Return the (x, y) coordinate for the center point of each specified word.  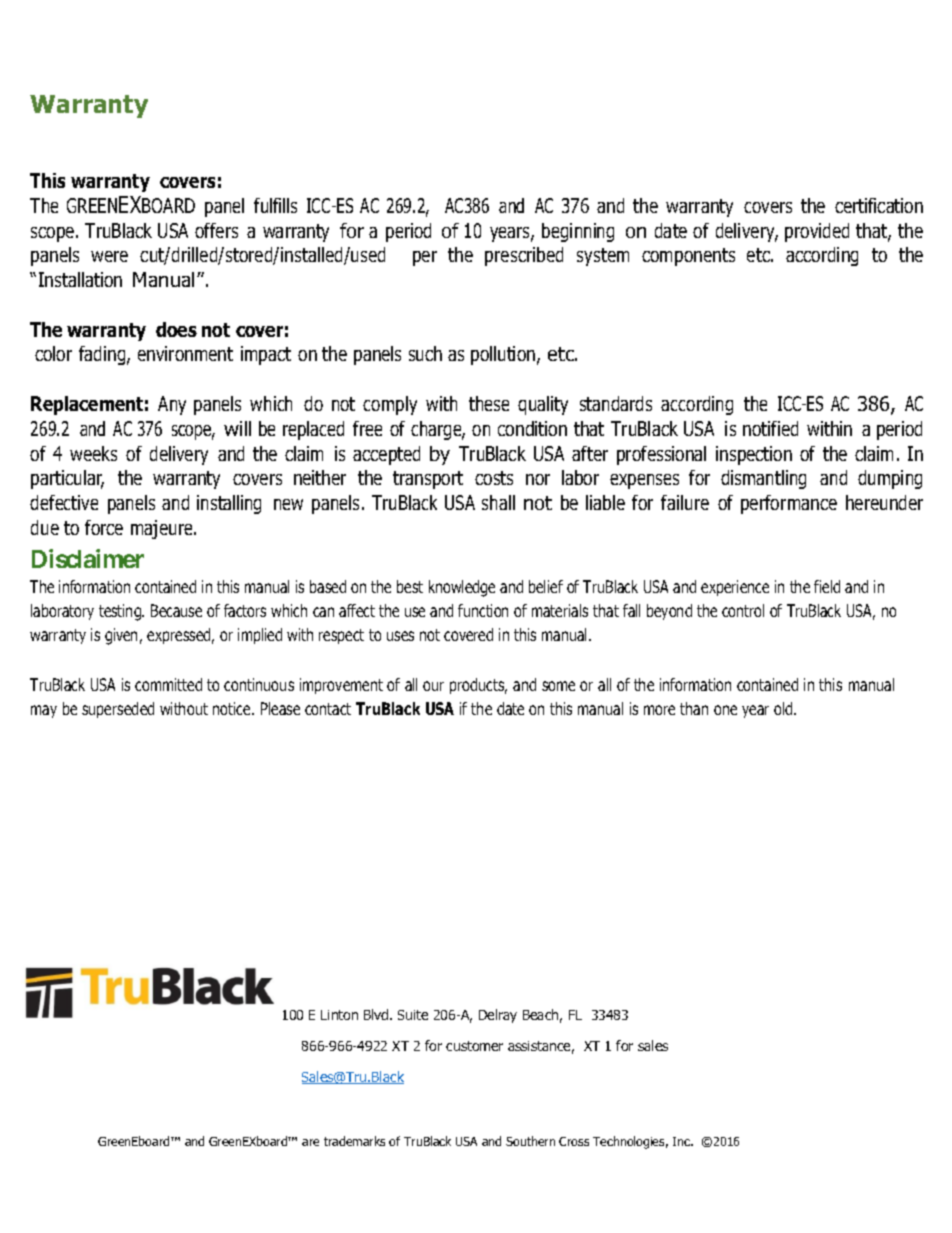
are (310, 1142)
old (784, 708)
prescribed (524, 256)
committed (168, 684)
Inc (683, 1141)
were (109, 256)
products (478, 686)
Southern (530, 1141)
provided (817, 232)
